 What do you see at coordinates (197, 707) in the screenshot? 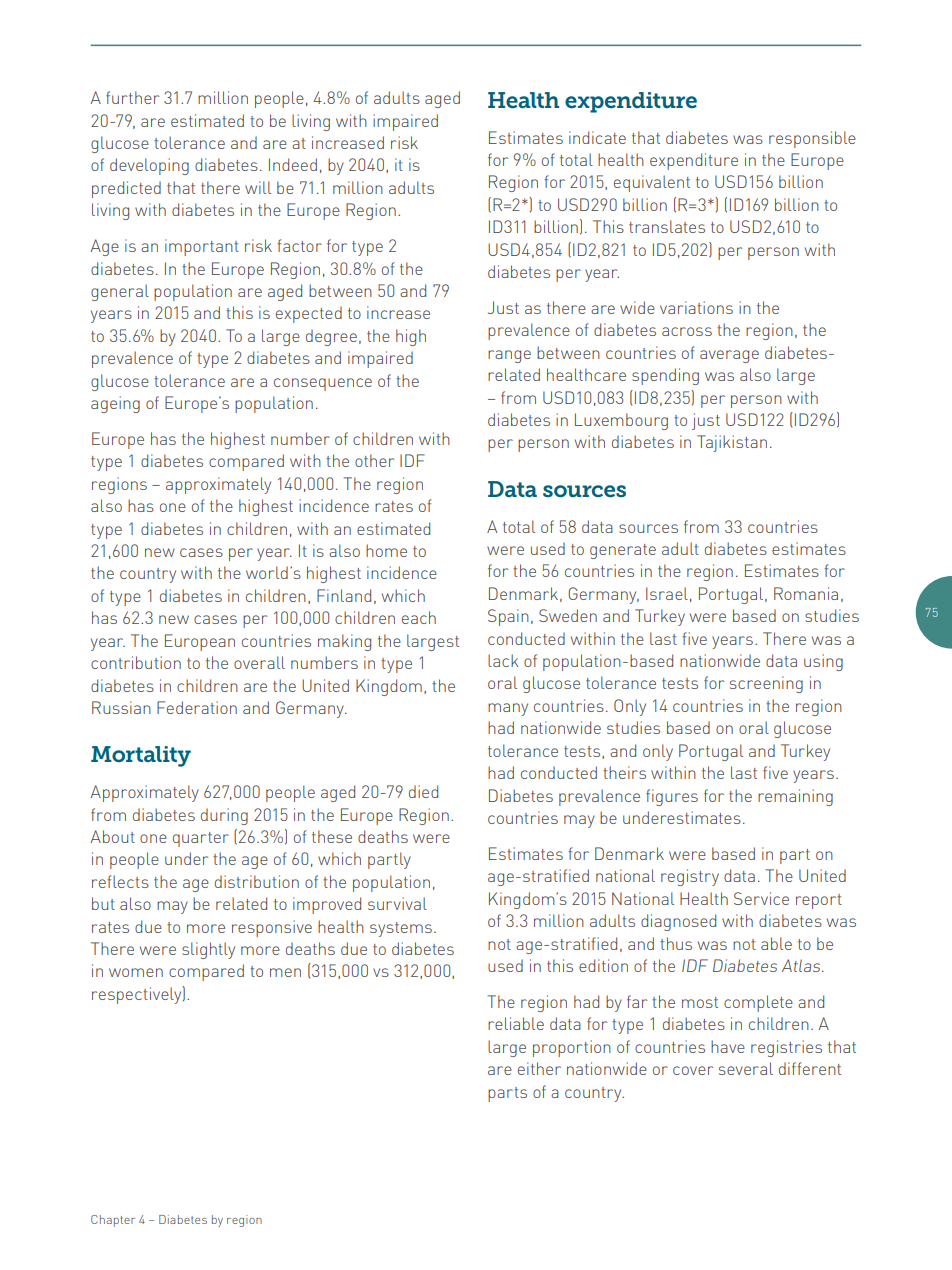
I see `Federation` at bounding box center [197, 707].
